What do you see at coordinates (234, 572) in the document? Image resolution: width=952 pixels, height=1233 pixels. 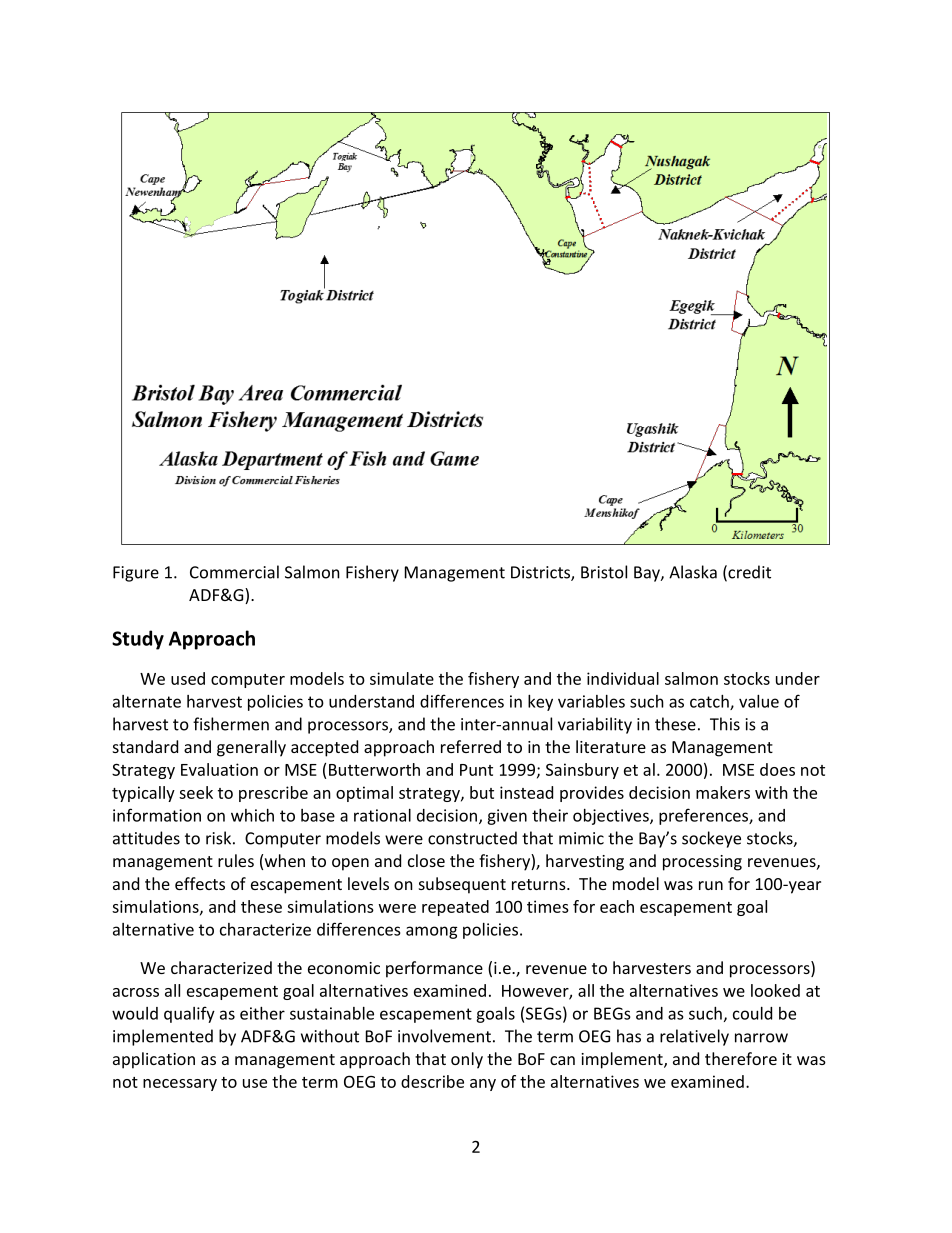 I see `Commercial` at bounding box center [234, 572].
